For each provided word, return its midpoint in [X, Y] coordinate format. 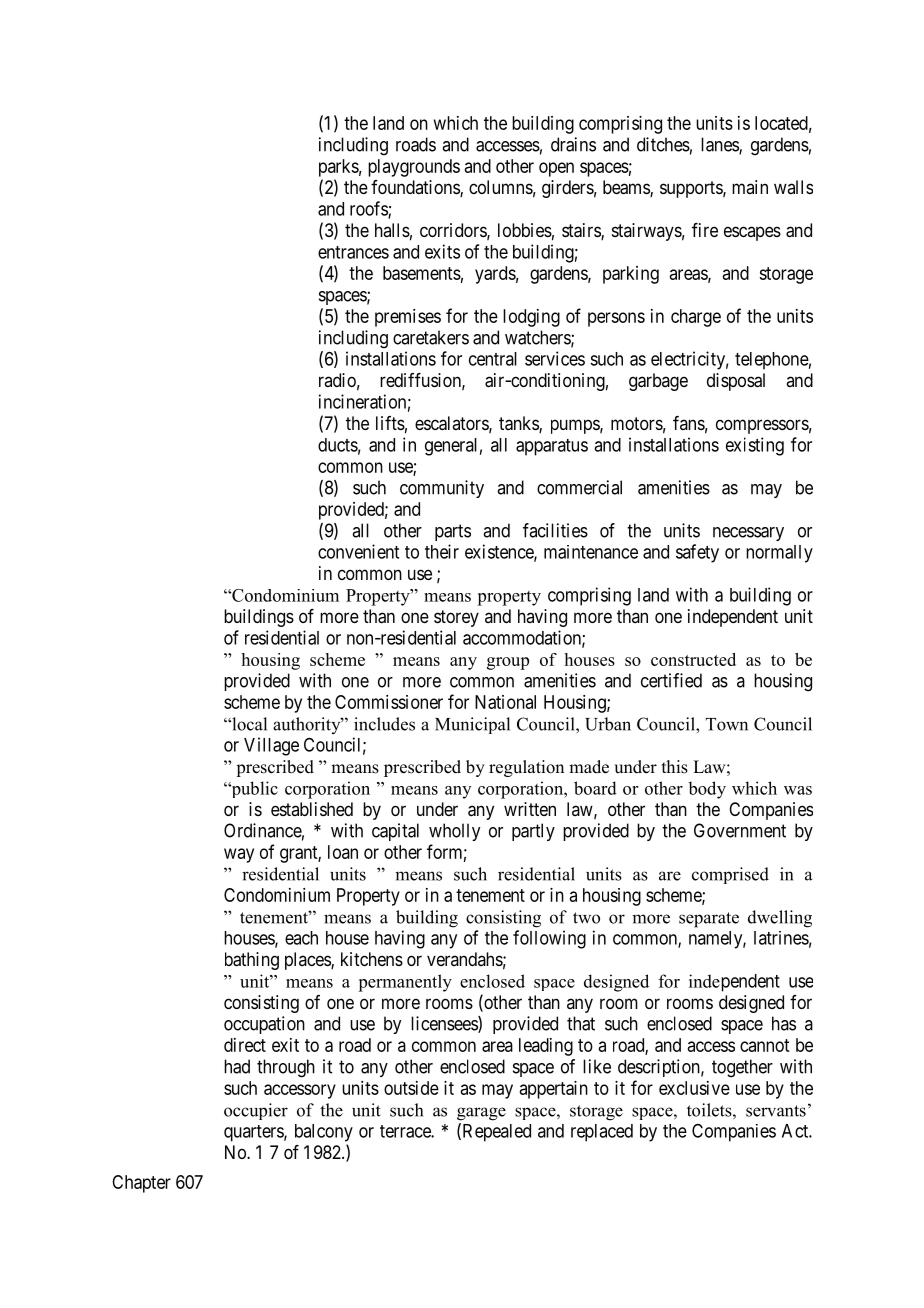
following [549, 939]
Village [271, 746]
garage [481, 1114]
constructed [693, 659]
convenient [358, 551]
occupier [256, 1111]
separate [709, 920]
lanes [720, 145]
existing [755, 446]
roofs [369, 209]
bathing [252, 961]
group [508, 663]
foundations [416, 188]
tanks [519, 424]
